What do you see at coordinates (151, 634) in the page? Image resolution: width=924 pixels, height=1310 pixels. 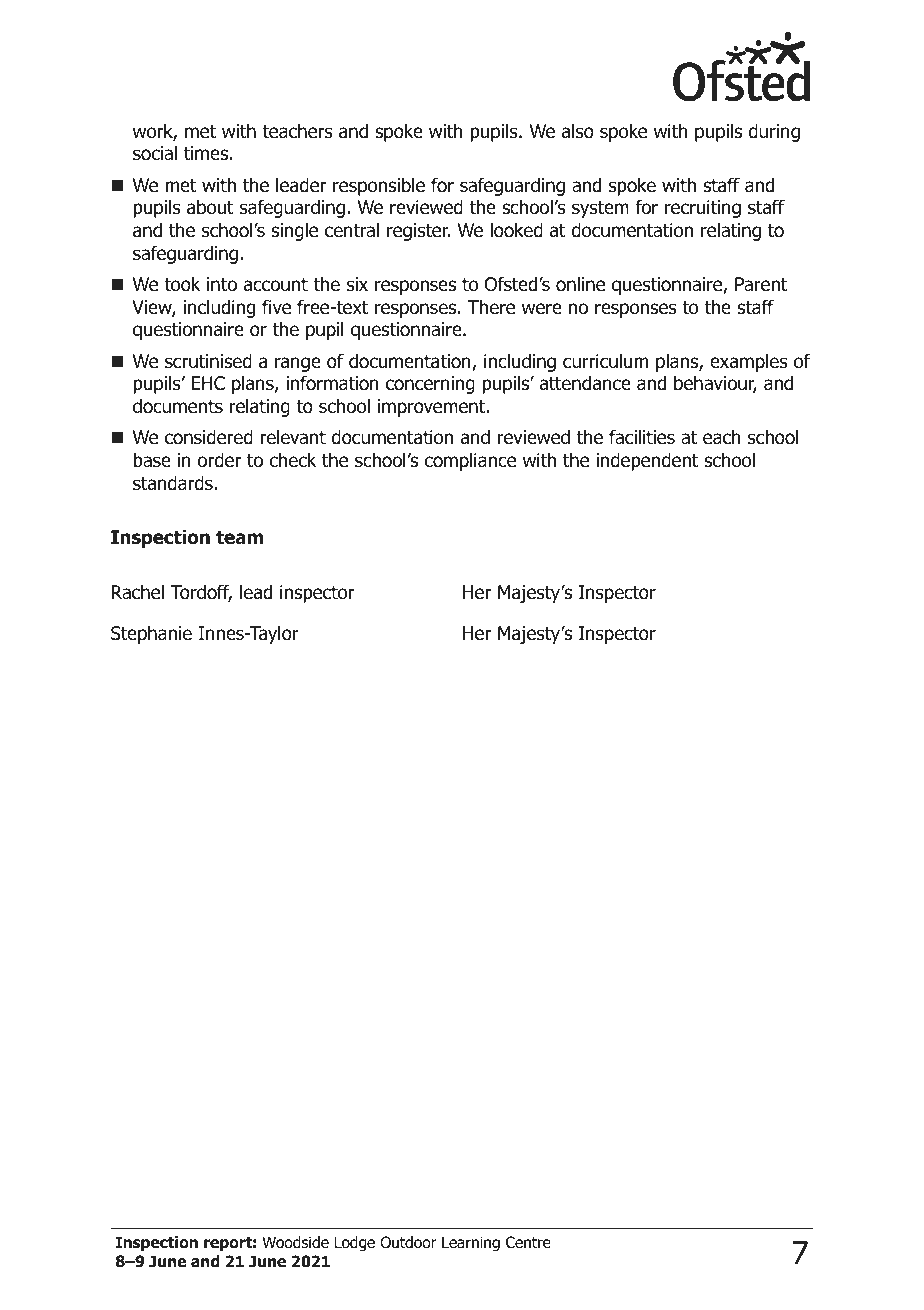 I see `Stephanie` at bounding box center [151, 634].
